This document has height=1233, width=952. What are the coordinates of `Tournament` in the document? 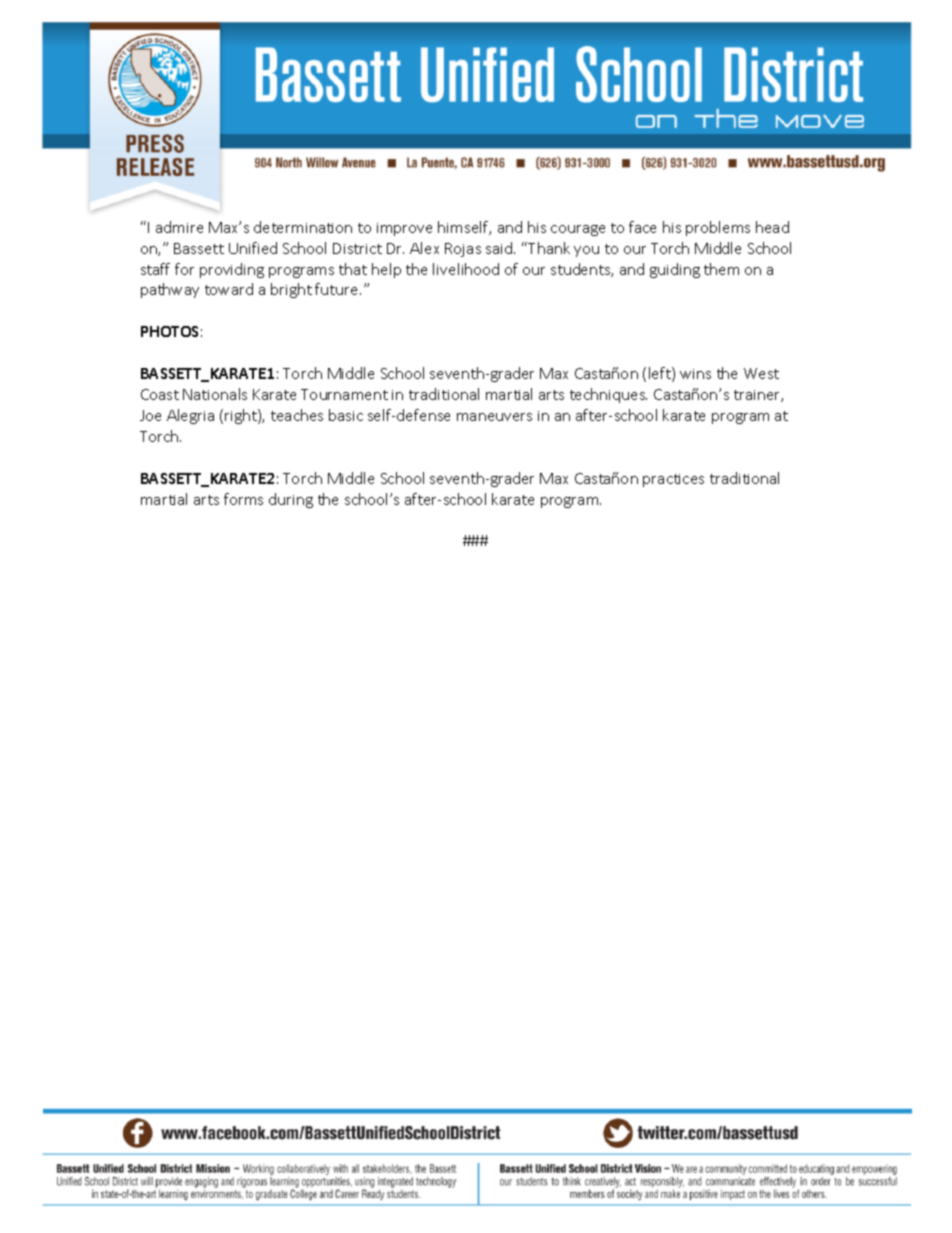 It's located at (344, 394).
